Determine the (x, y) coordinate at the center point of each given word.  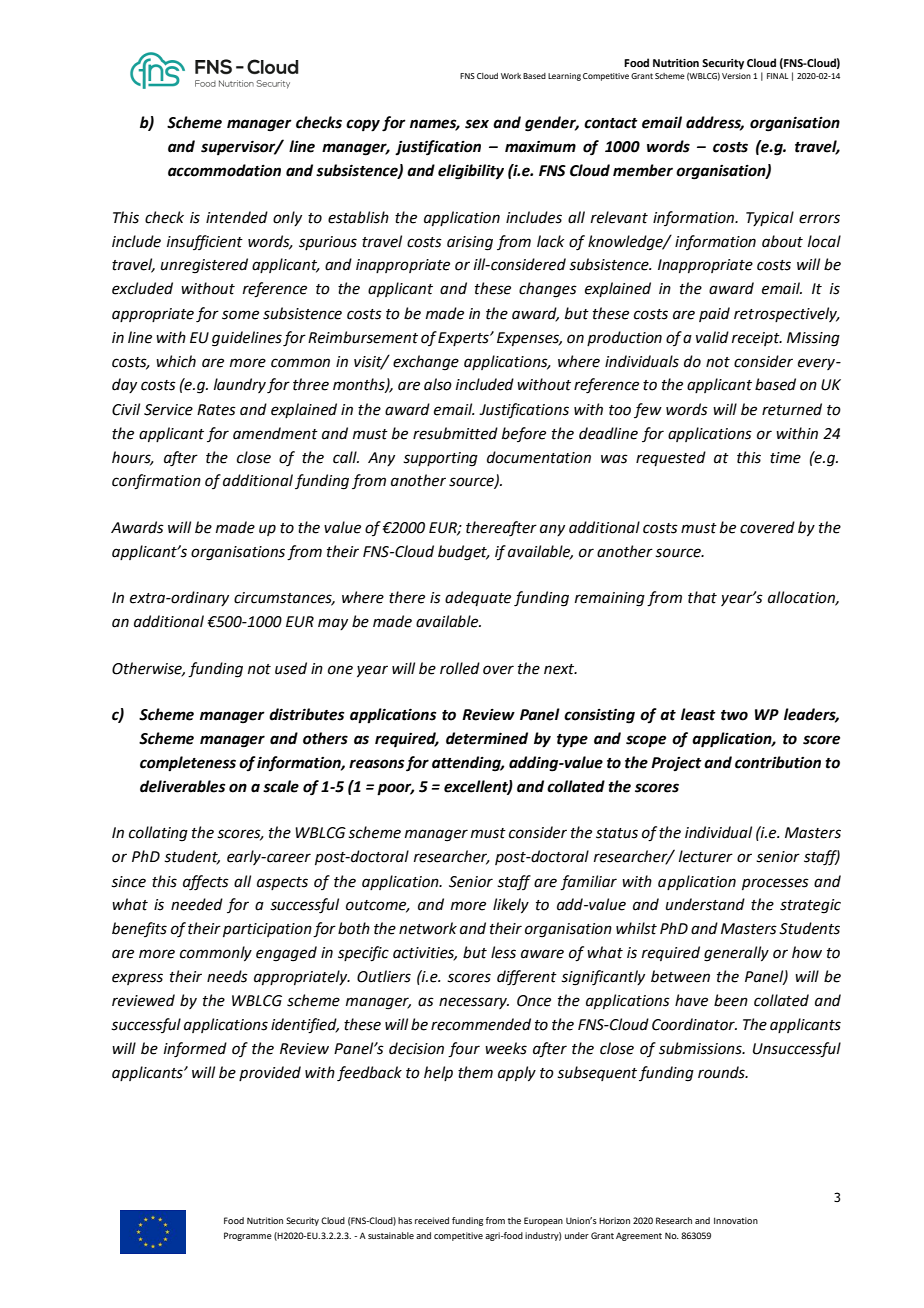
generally (736, 954)
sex (477, 124)
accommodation (224, 170)
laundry (240, 385)
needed (197, 904)
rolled (460, 668)
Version (736, 76)
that (702, 597)
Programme (248, 1236)
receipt (757, 339)
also (438, 384)
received (432, 1220)
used (291, 668)
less (503, 952)
